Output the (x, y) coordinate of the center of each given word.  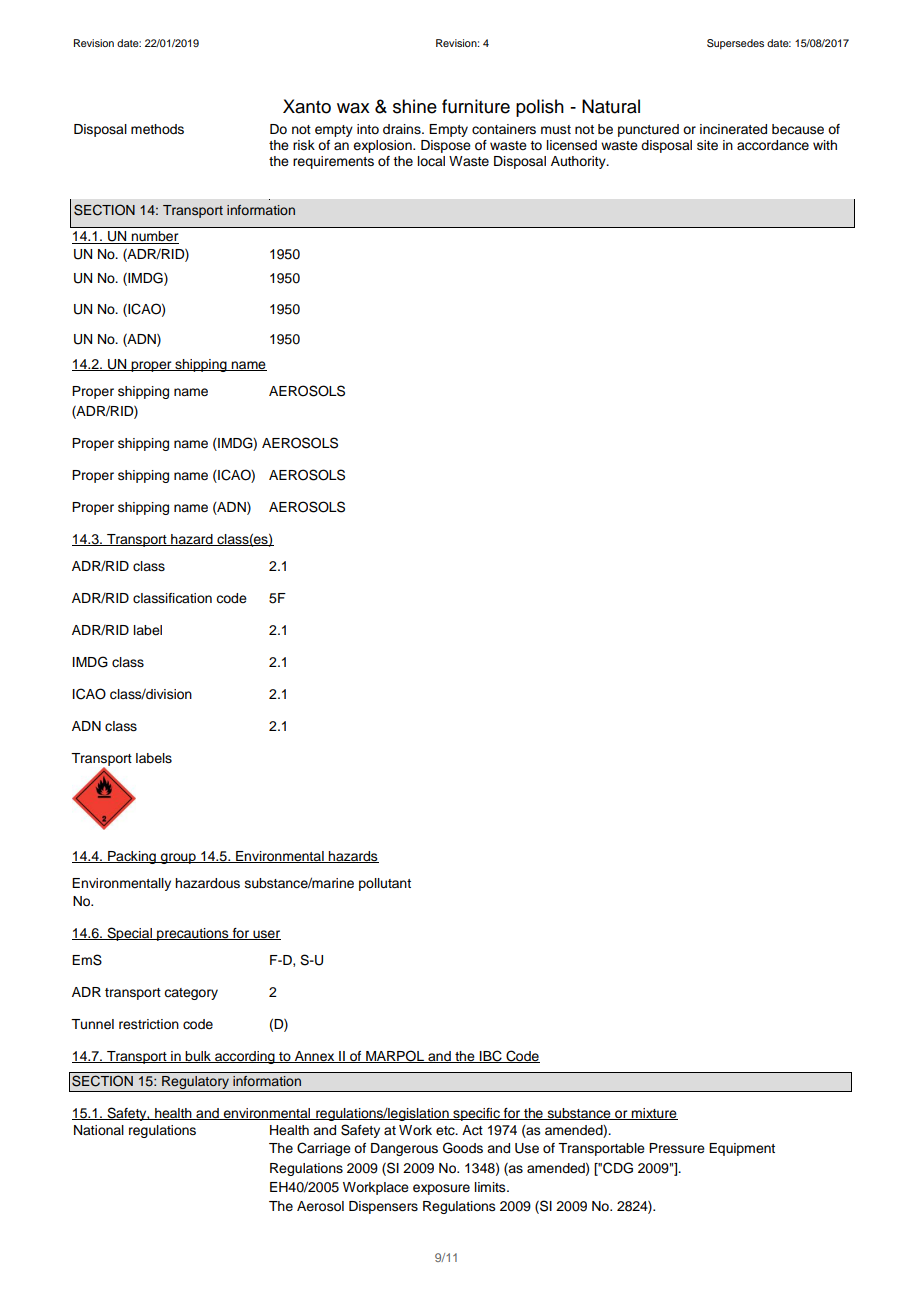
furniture (476, 106)
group (178, 858)
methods (157, 129)
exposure (441, 1189)
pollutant (385, 884)
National (99, 1130)
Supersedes (735, 44)
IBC (491, 1056)
